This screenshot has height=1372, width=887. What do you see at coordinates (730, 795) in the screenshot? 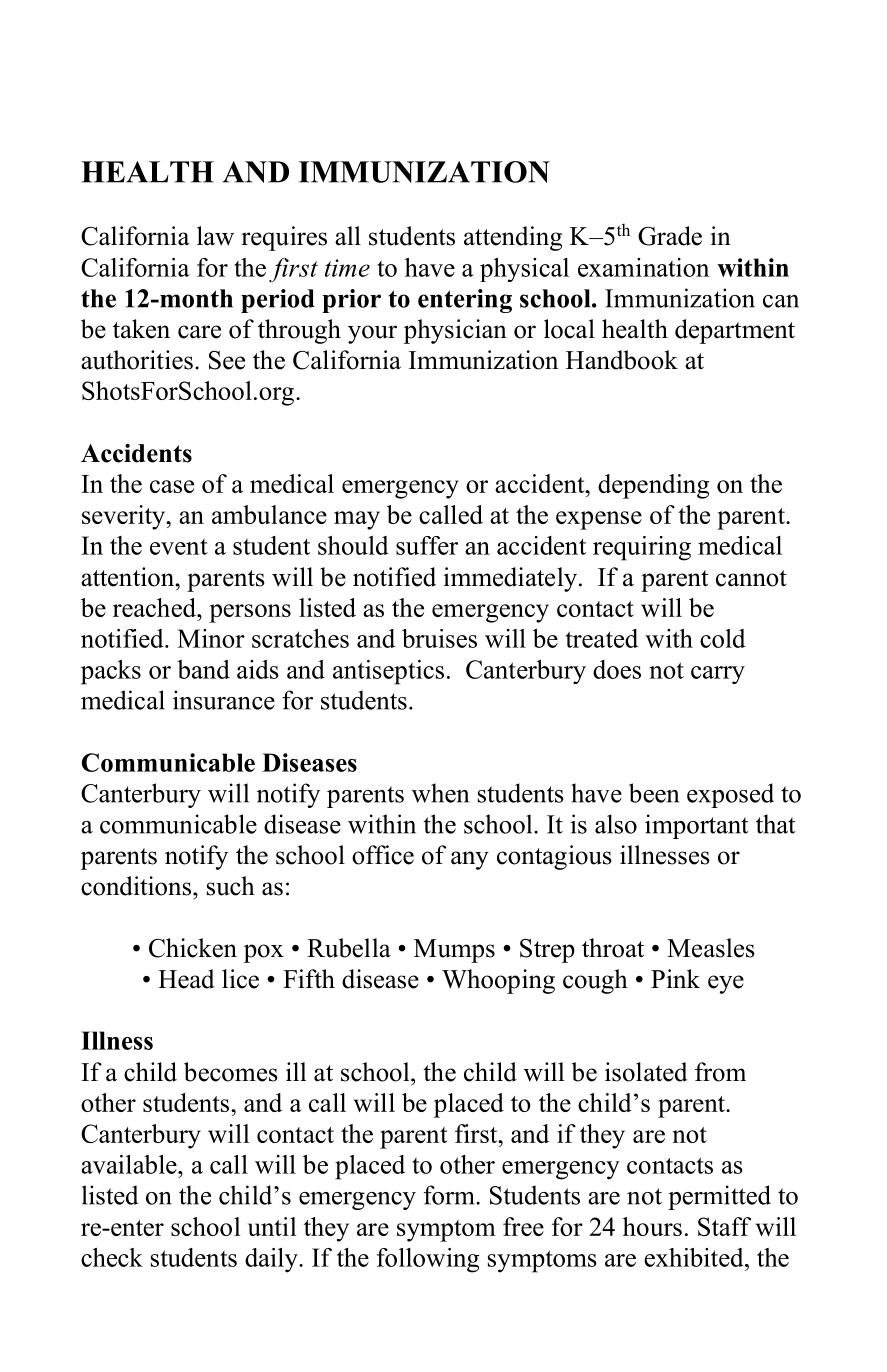
I see `exposed` at bounding box center [730, 795].
